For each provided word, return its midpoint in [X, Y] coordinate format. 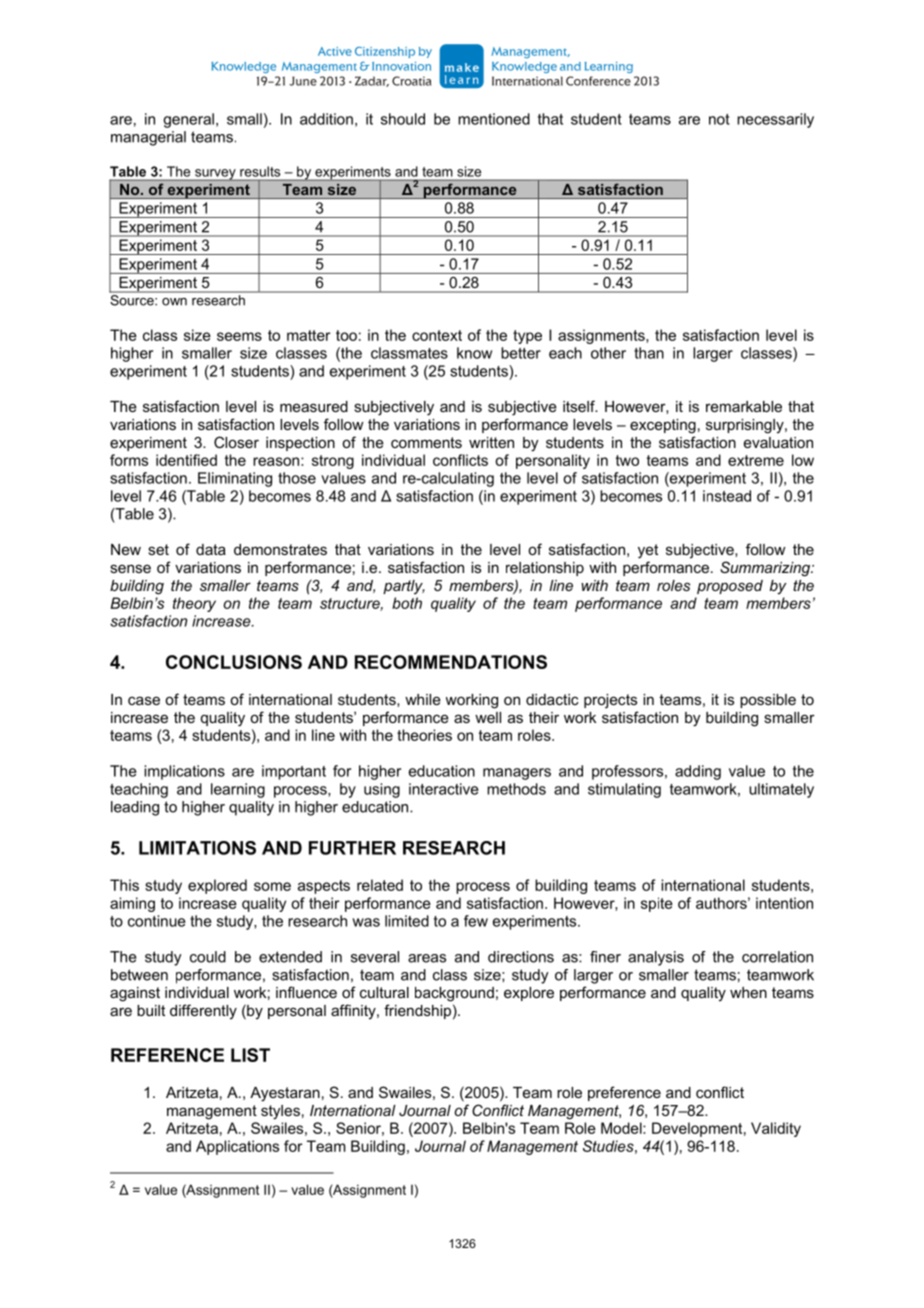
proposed [730, 587]
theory [194, 604]
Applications [237, 1147]
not [719, 119]
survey [215, 175]
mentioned [494, 119]
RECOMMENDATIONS [451, 662]
